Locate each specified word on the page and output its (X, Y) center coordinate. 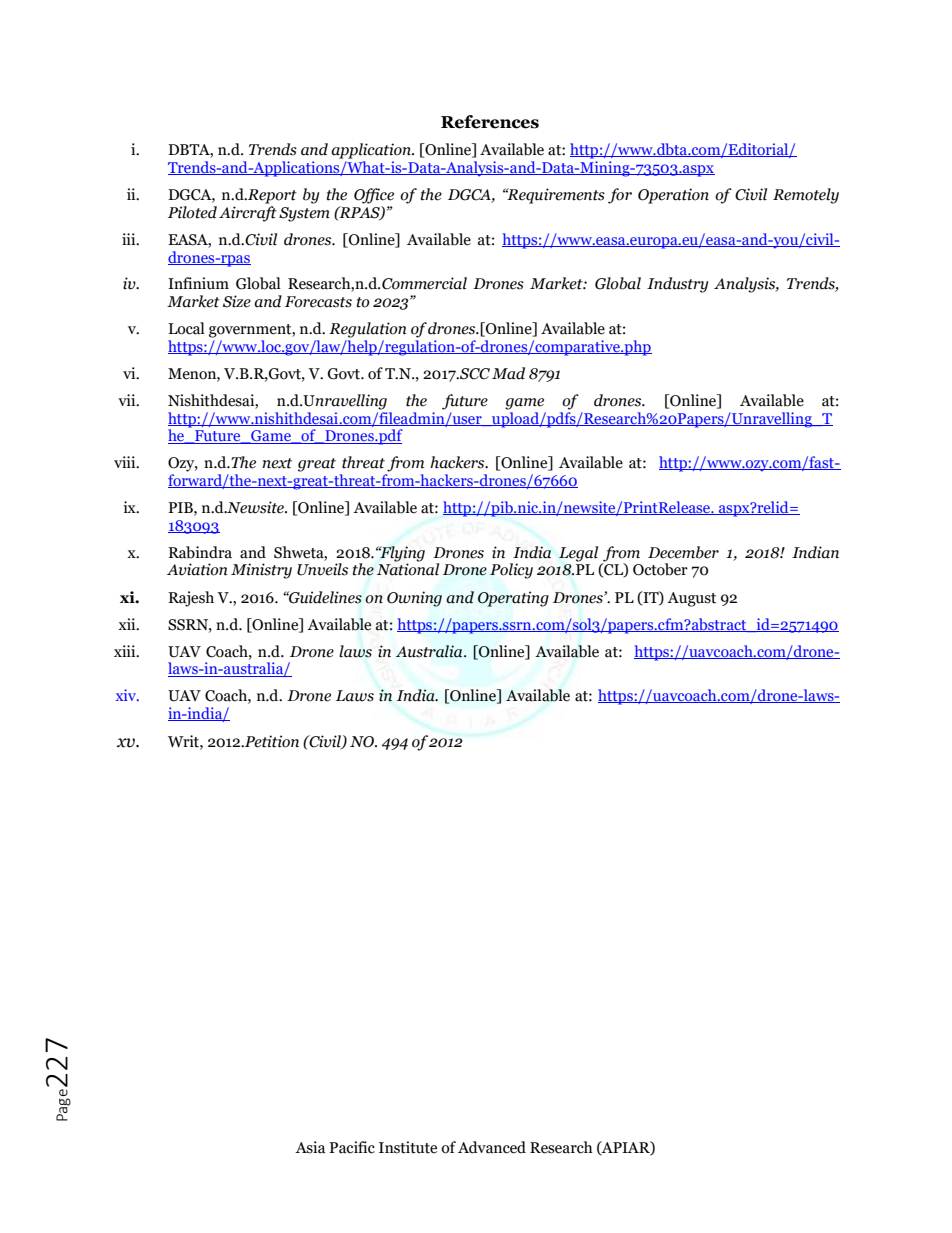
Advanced (492, 1147)
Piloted (192, 212)
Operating (513, 599)
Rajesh (191, 599)
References (490, 122)
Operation (673, 196)
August (691, 599)
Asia (310, 1147)
